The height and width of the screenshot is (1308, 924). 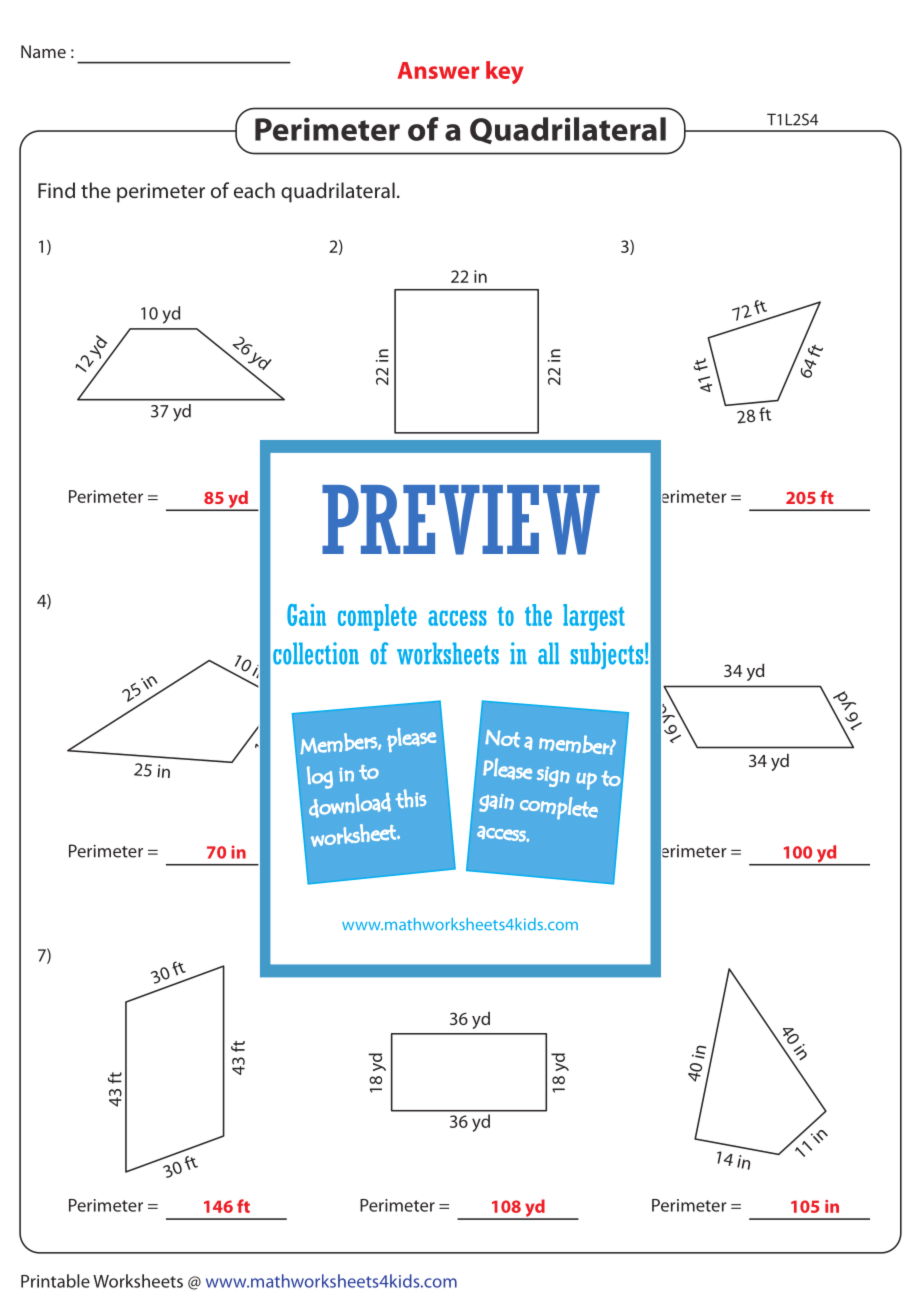 I want to click on Answer, so click(x=438, y=70).
